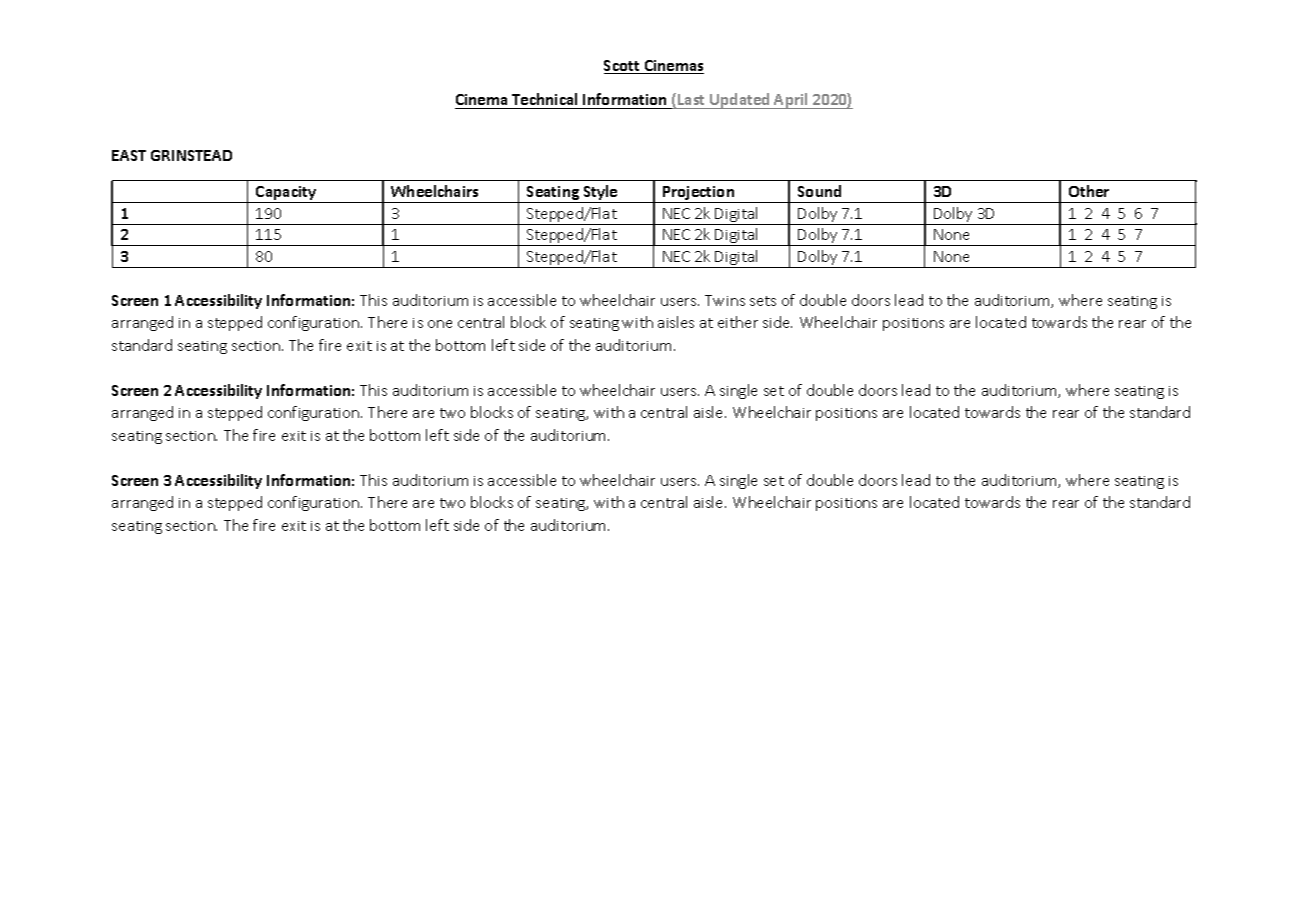 The image size is (1308, 924). What do you see at coordinates (738, 322) in the page?
I see `either` at bounding box center [738, 322].
